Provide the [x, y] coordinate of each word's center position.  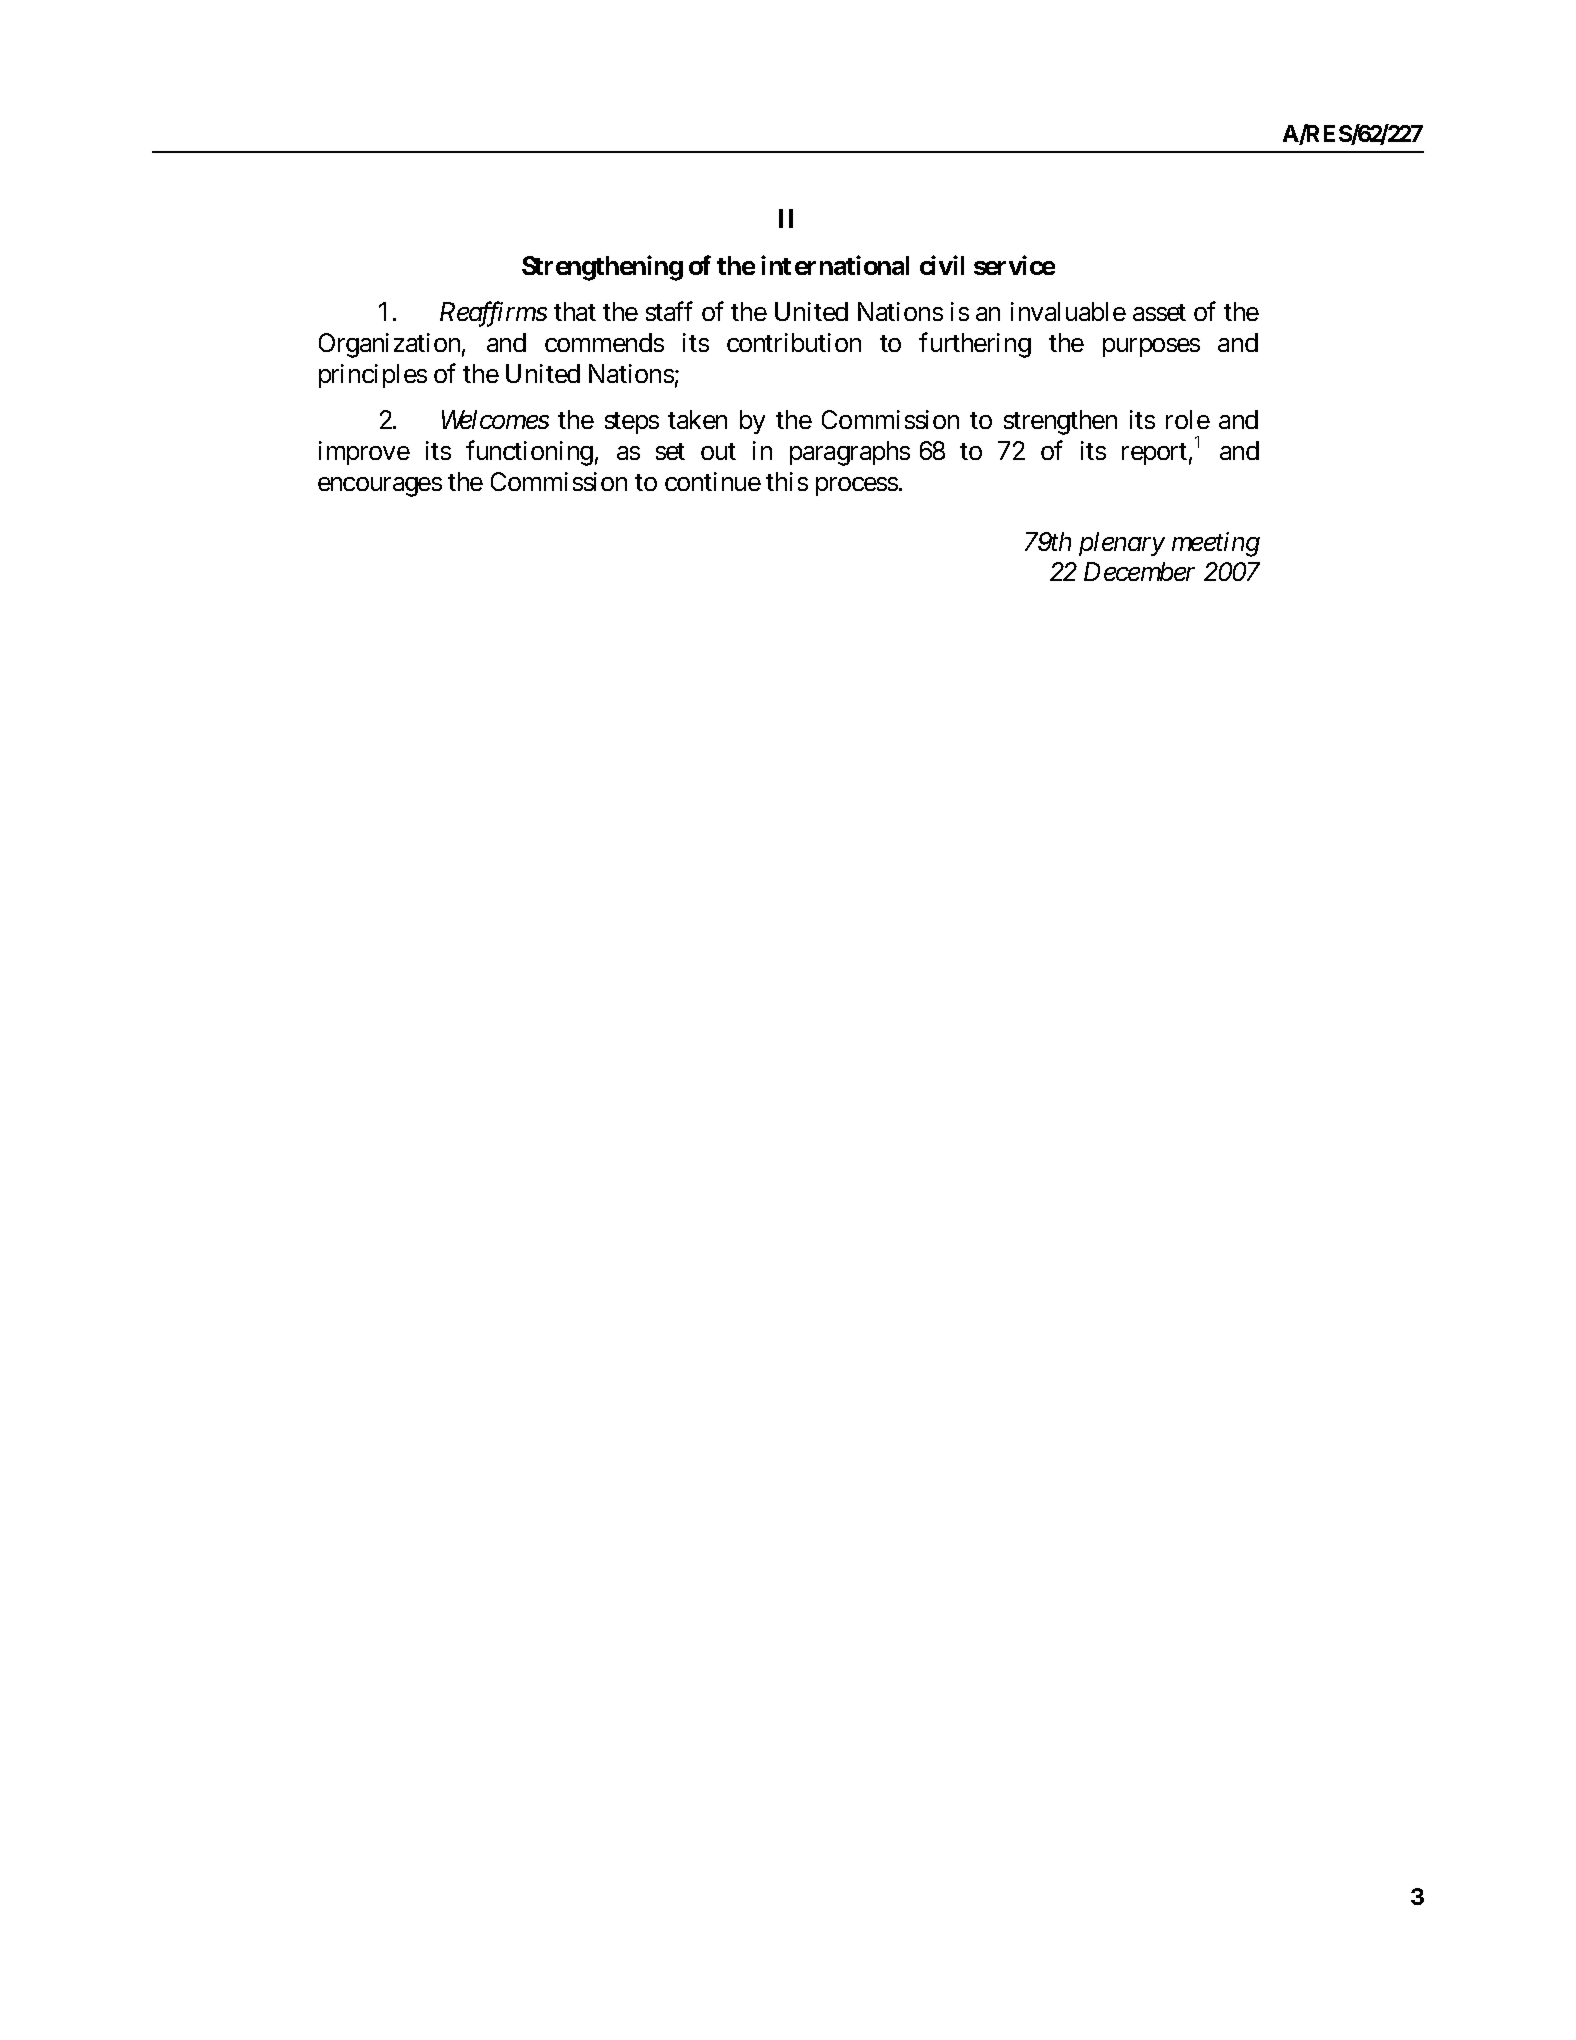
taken [697, 419]
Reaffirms [493, 314]
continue [713, 481]
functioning [529, 453]
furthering [975, 345]
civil [942, 265]
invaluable [1068, 311]
